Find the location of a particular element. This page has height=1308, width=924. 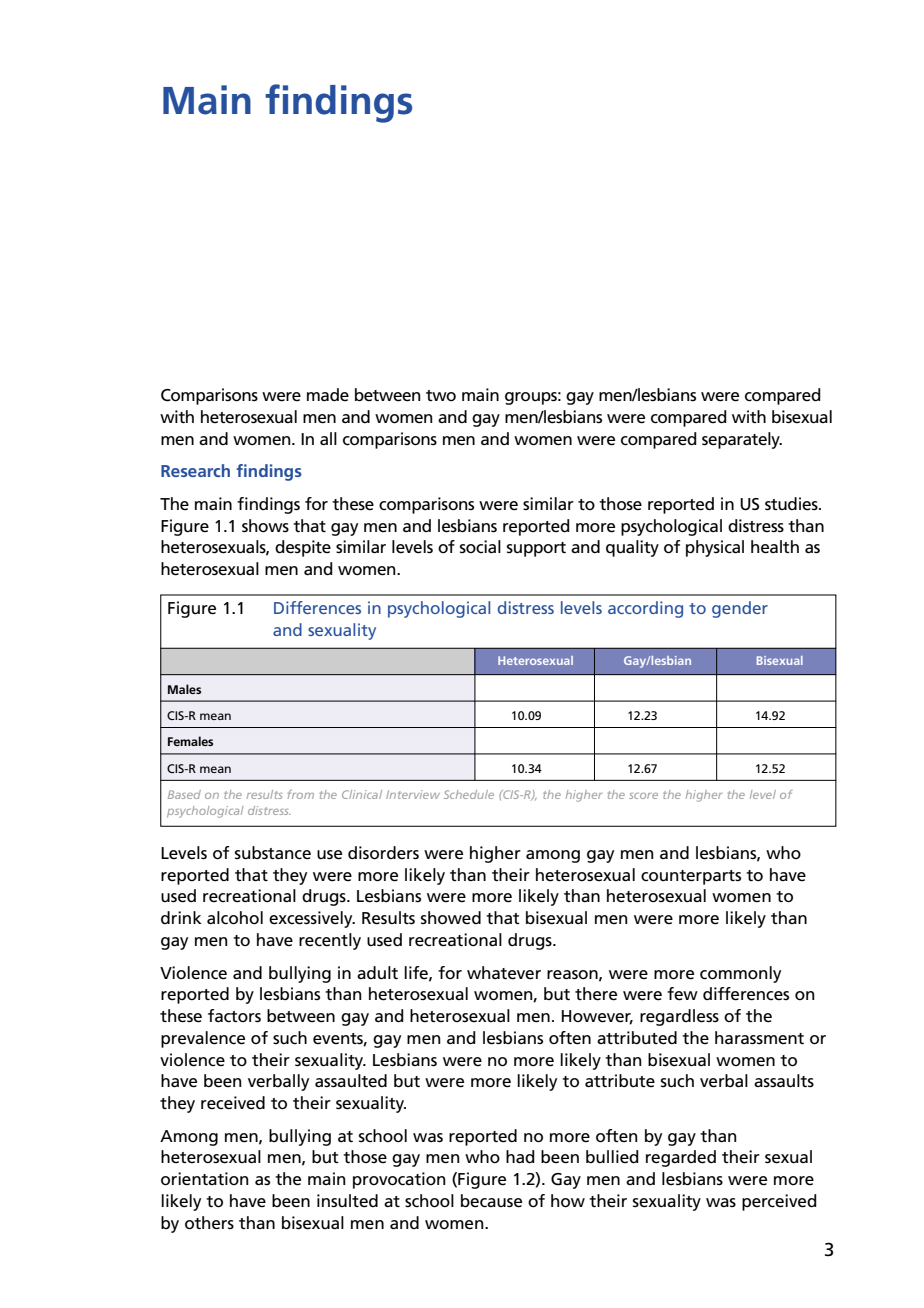

two is located at coordinates (441, 395).
